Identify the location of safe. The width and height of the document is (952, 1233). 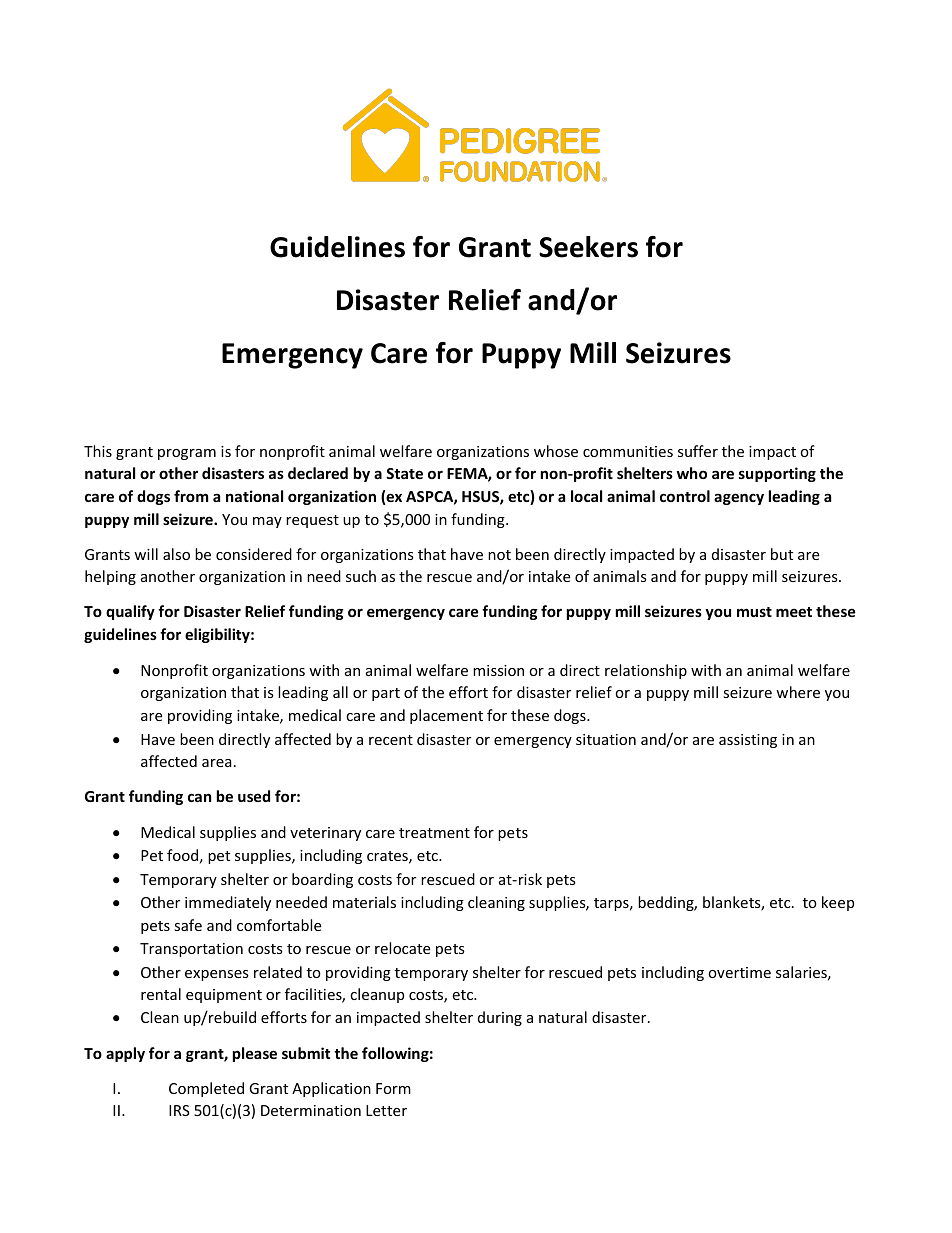
(188, 925).
